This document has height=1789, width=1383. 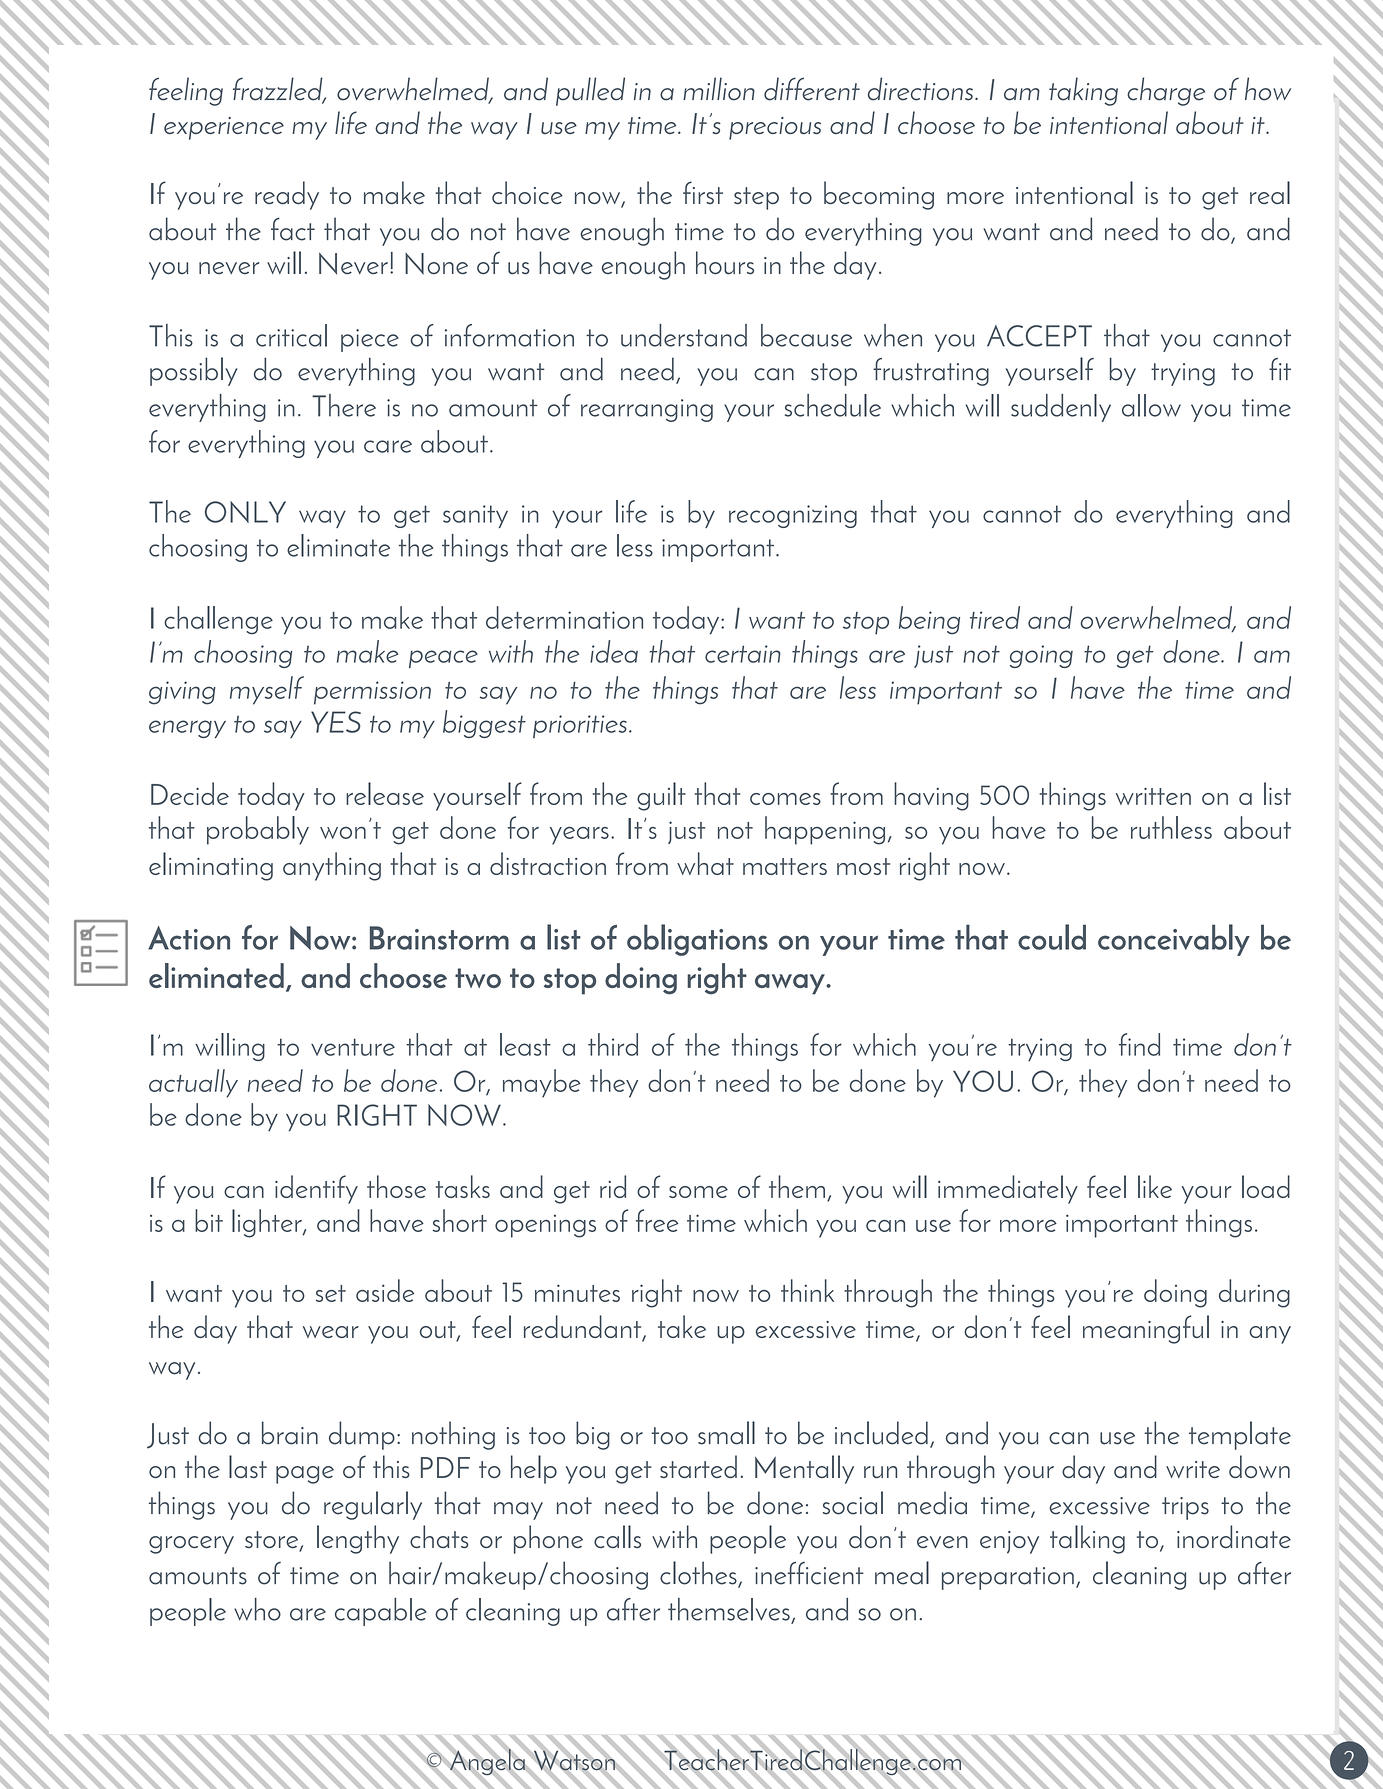 What do you see at coordinates (1153, 796) in the document?
I see `written` at bounding box center [1153, 796].
